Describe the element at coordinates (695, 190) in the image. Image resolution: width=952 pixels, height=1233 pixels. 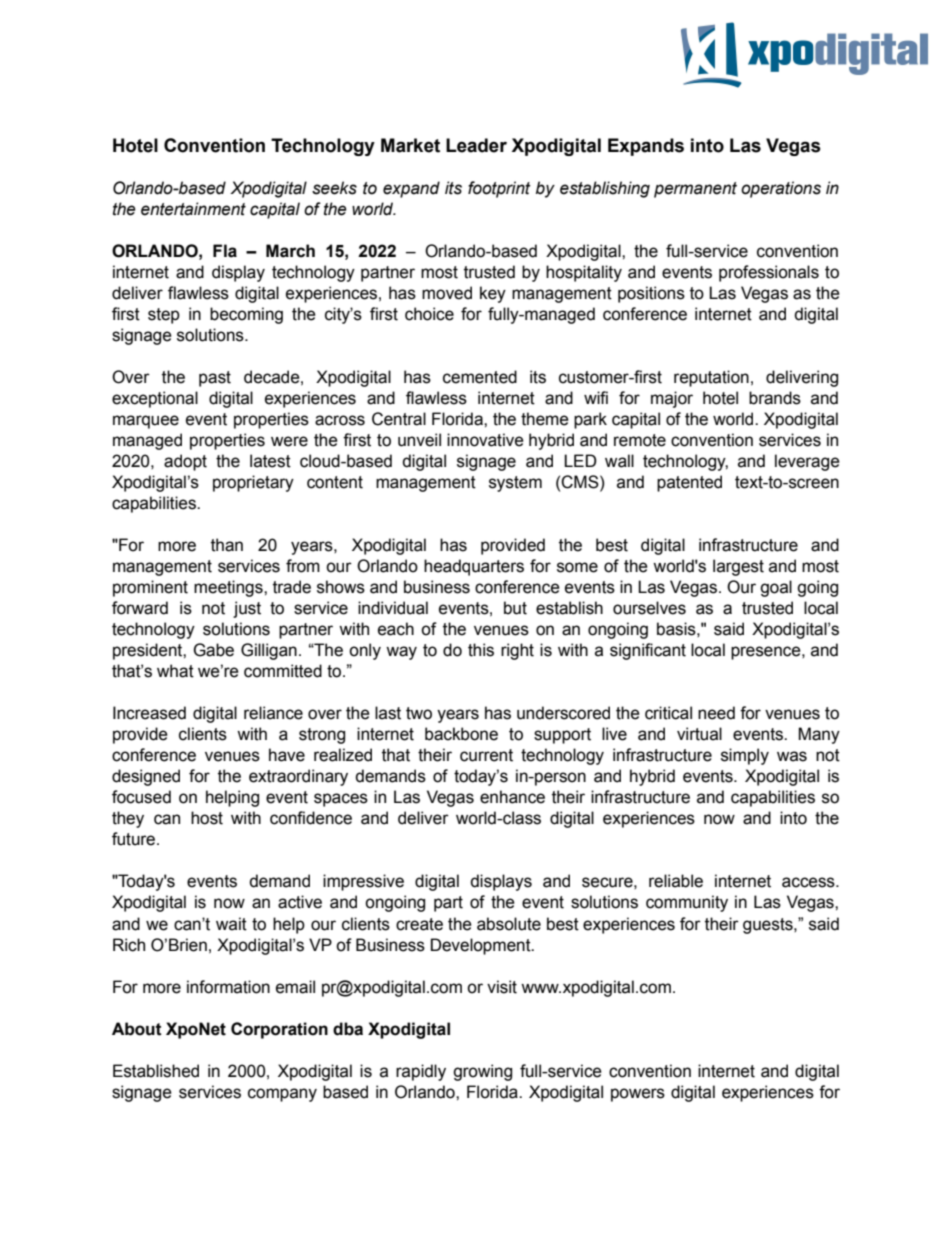
I see `permanent` at that location.
